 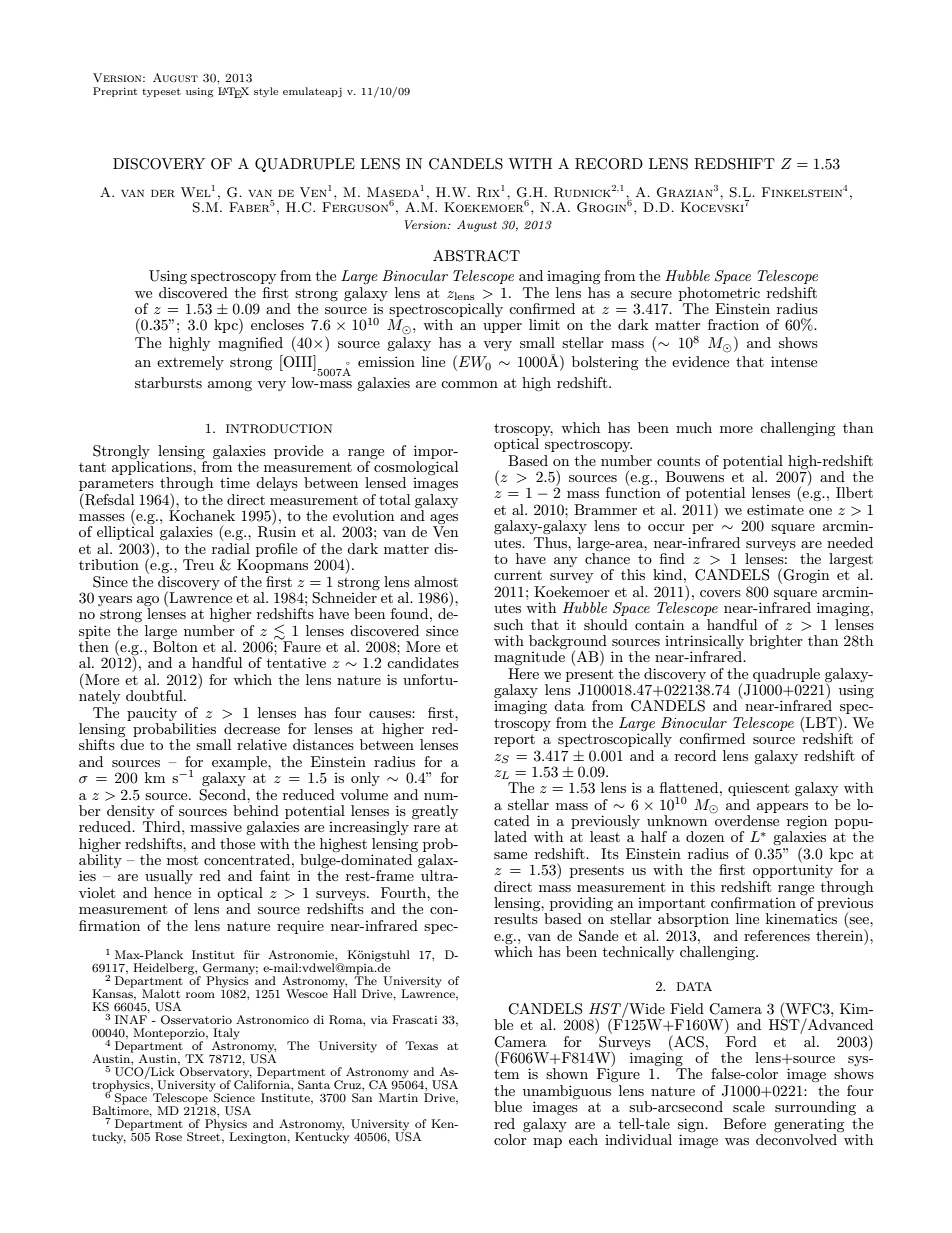 I want to click on typeset, so click(x=161, y=92).
